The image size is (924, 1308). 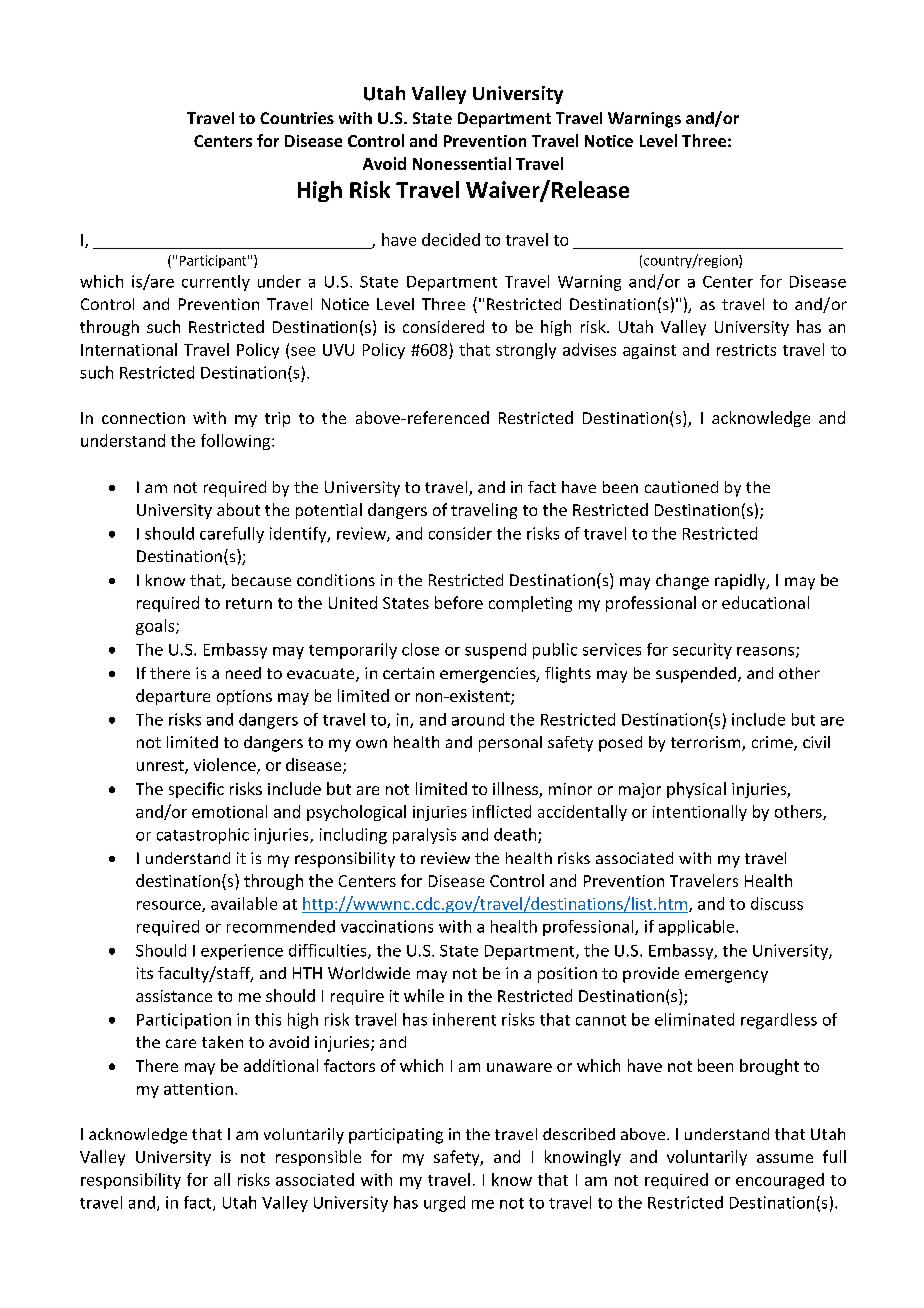 What do you see at coordinates (198, 1089) in the image?
I see `attention` at bounding box center [198, 1089].
